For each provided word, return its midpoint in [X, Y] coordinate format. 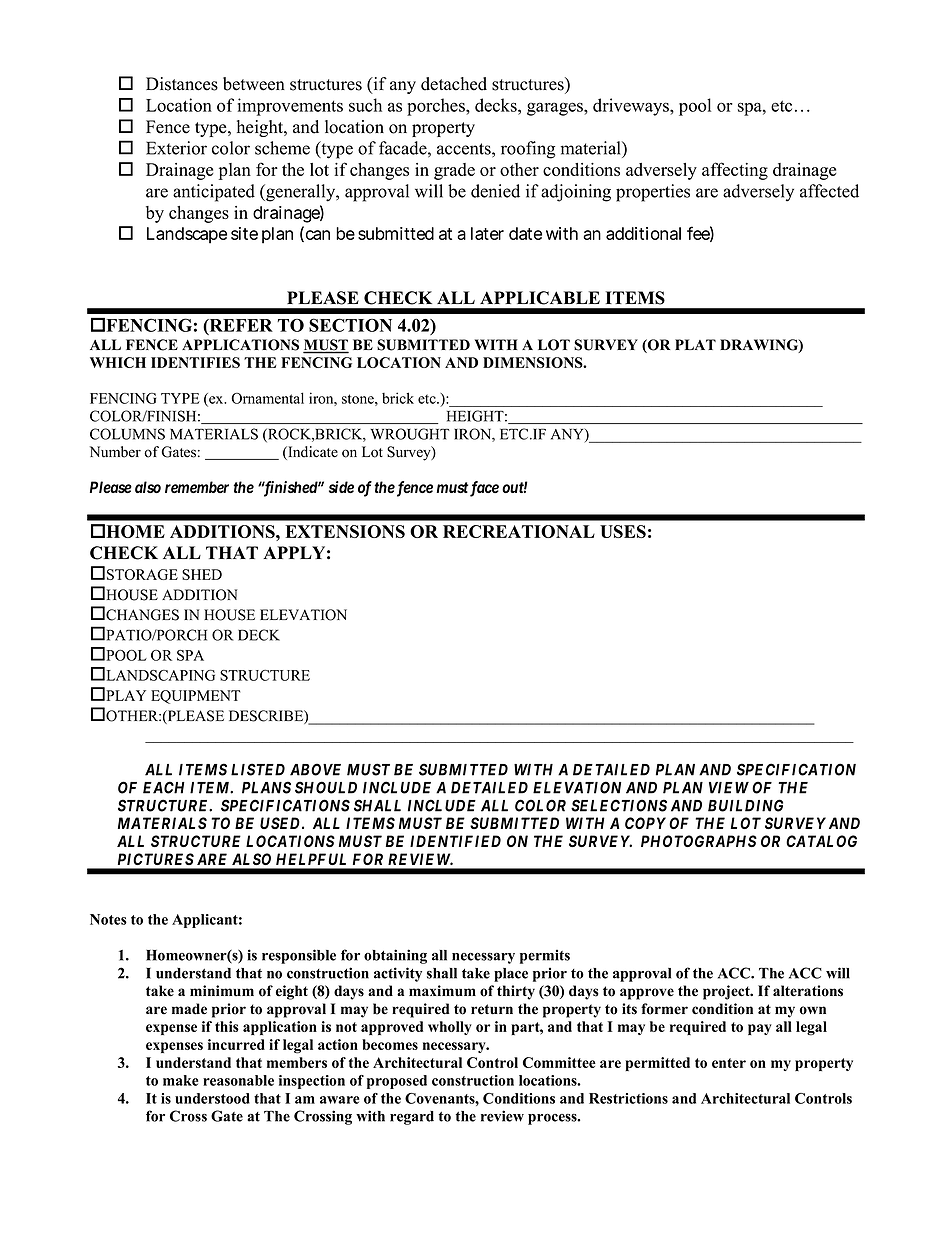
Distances [182, 84]
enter [729, 1063]
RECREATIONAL [519, 531]
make [181, 1080]
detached [454, 84]
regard [412, 1118]
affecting [735, 171]
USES [623, 531]
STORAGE [142, 574]
